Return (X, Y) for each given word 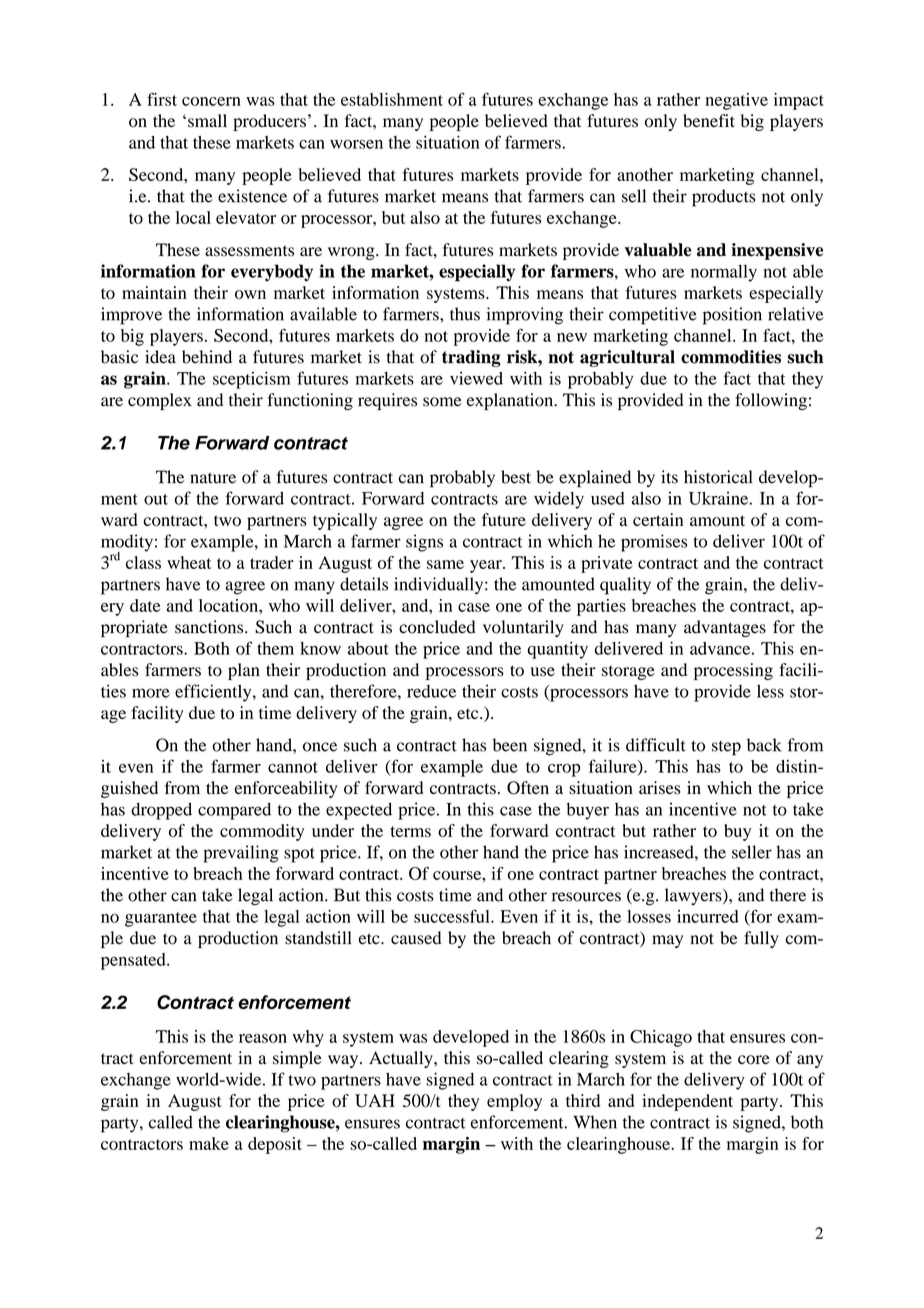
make (209, 1143)
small (207, 121)
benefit (709, 121)
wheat (189, 562)
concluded (437, 627)
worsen (356, 144)
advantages (725, 628)
